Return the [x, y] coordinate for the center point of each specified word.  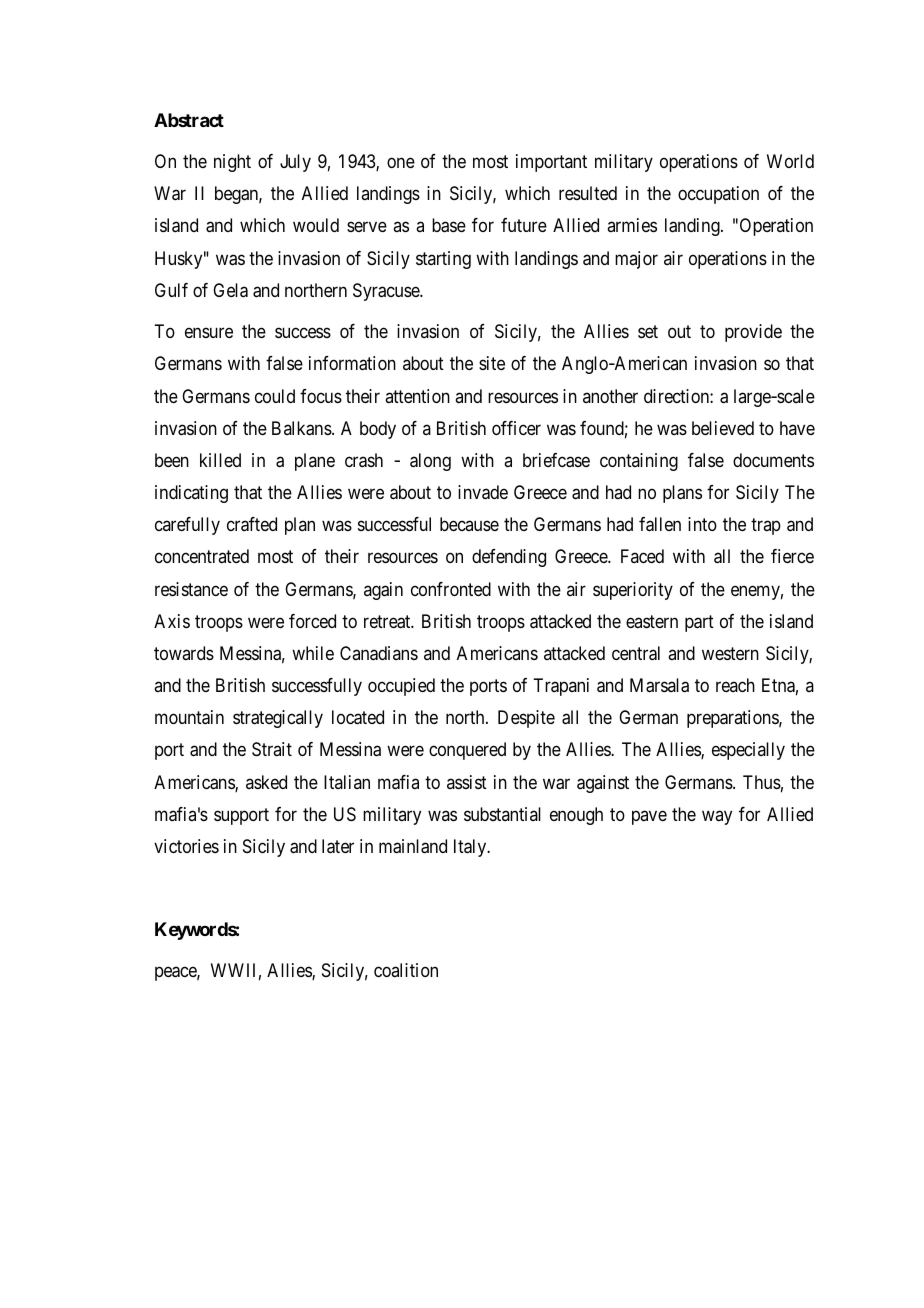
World [790, 161]
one [401, 163]
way [717, 817]
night [232, 163]
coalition [406, 970]
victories [186, 846]
